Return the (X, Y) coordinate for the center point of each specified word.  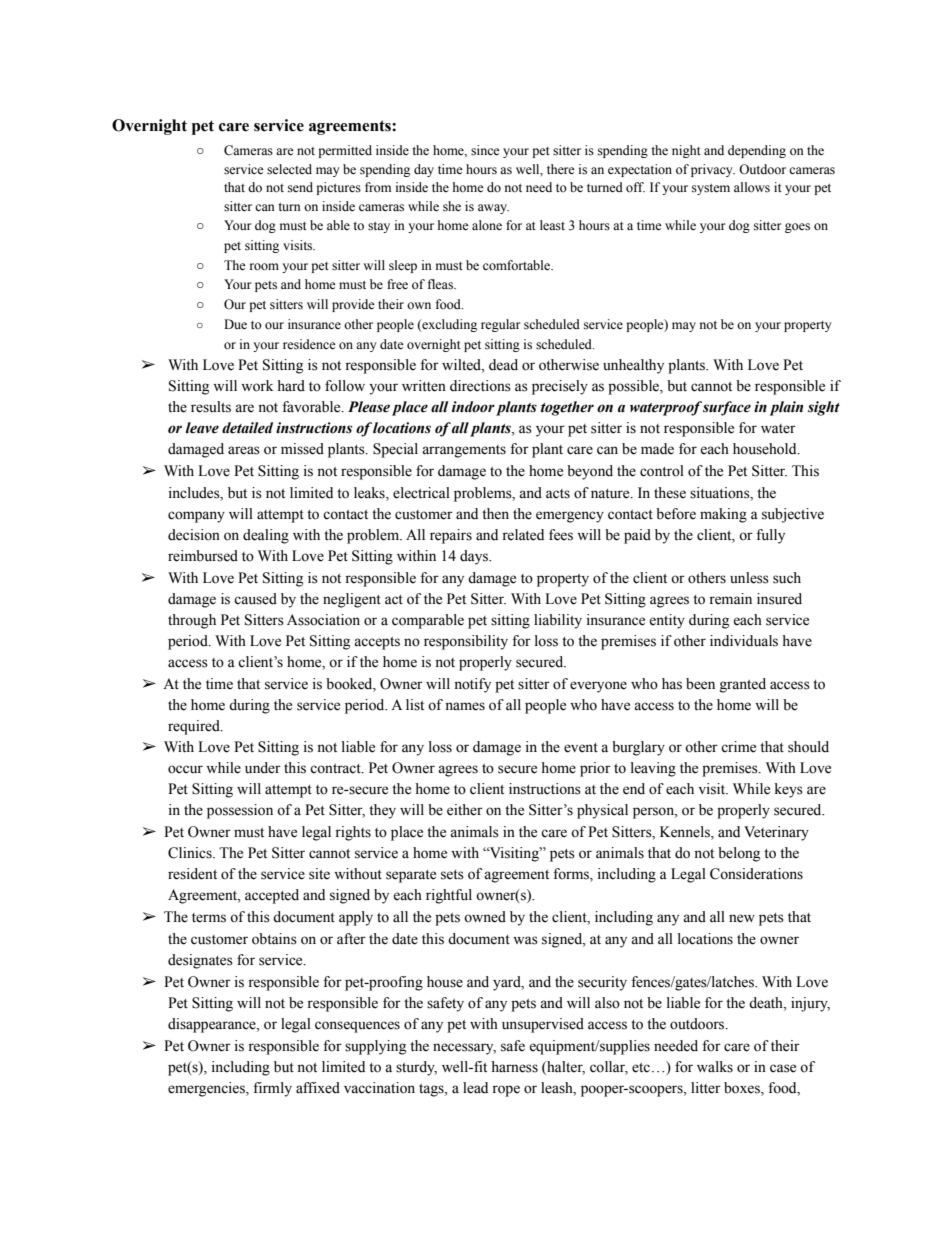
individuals (744, 641)
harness (514, 1067)
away (493, 209)
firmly (272, 1089)
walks (715, 1067)
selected (289, 169)
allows (752, 187)
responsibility (466, 642)
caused (255, 599)
